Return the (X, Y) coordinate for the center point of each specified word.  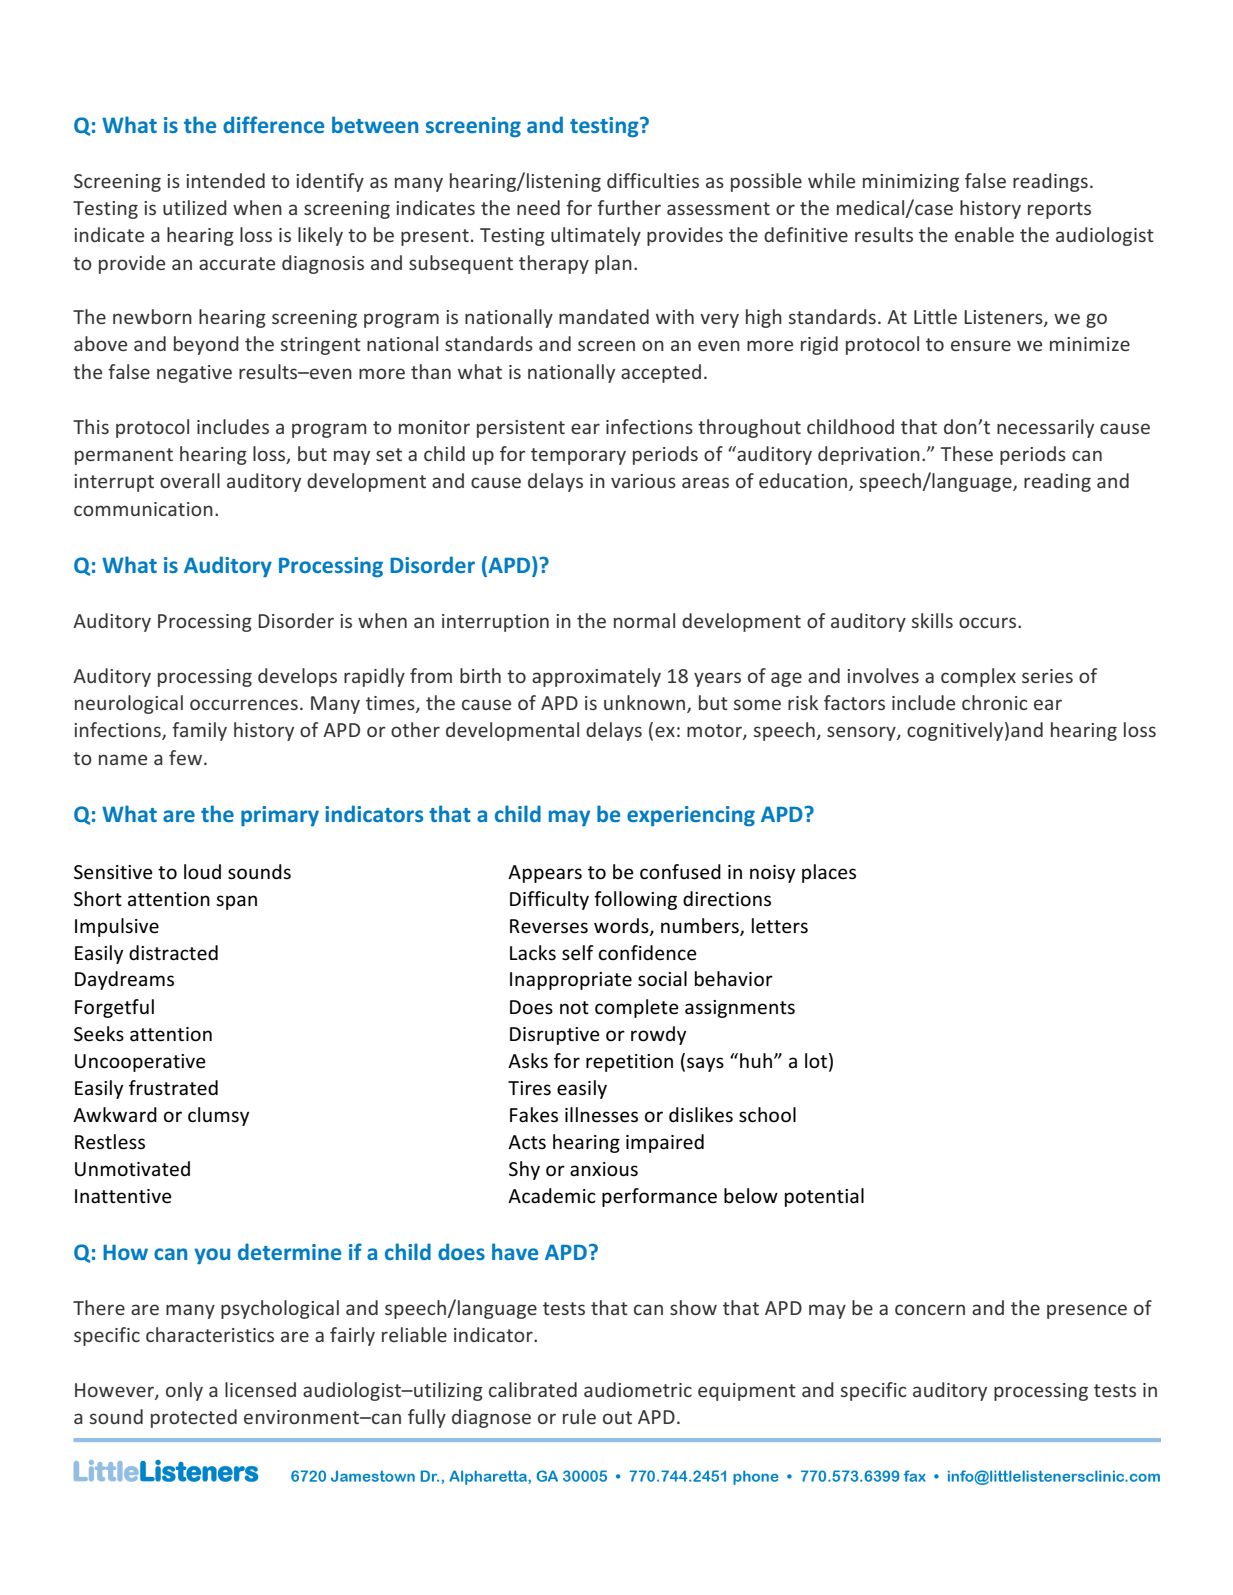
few (187, 757)
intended (225, 180)
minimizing (911, 183)
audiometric (638, 1389)
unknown (646, 704)
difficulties (653, 180)
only (184, 1391)
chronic (995, 702)
